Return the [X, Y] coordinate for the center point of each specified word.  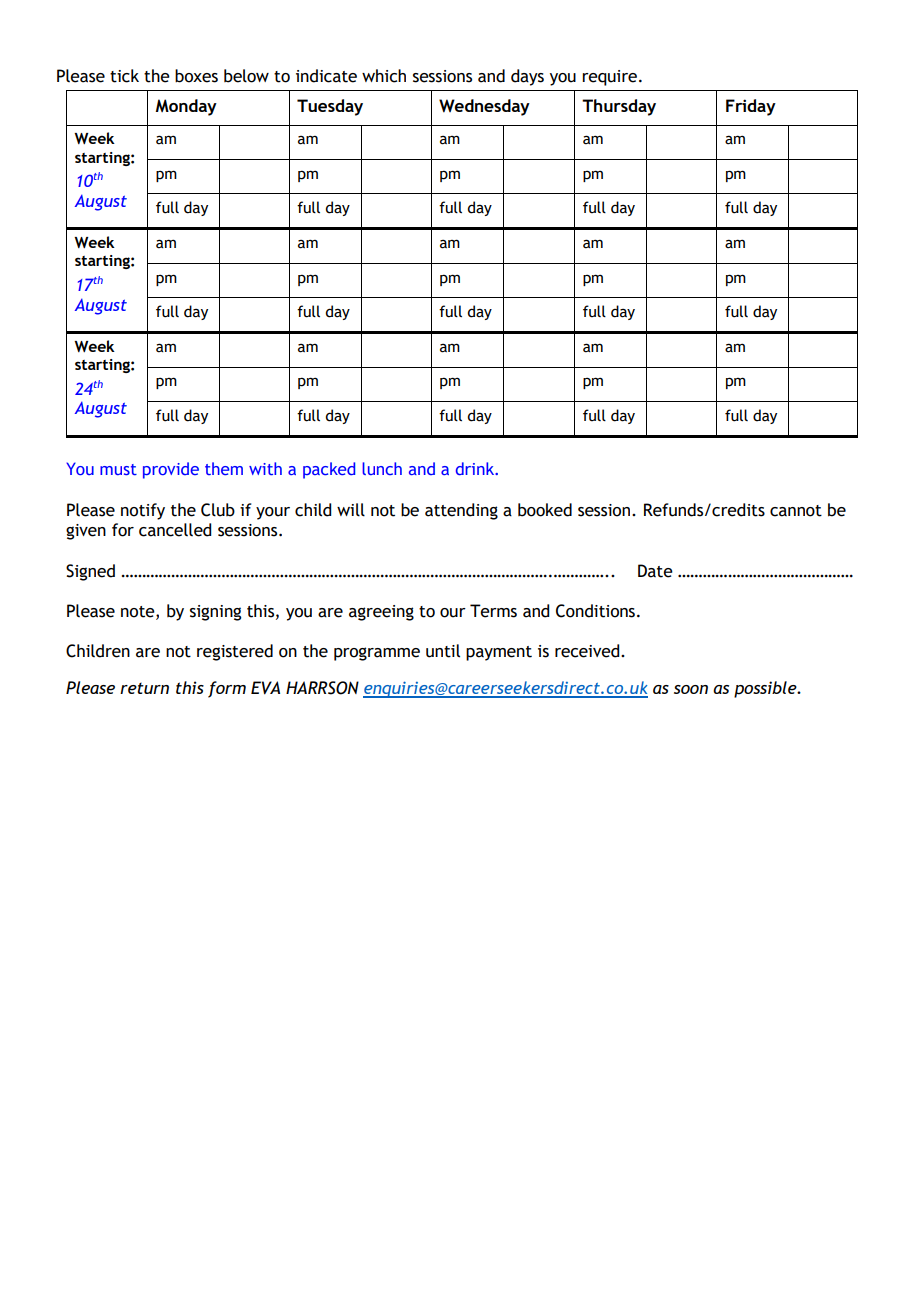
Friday [751, 107]
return [144, 688]
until [443, 651]
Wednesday [484, 107]
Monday [186, 107]
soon [691, 689]
